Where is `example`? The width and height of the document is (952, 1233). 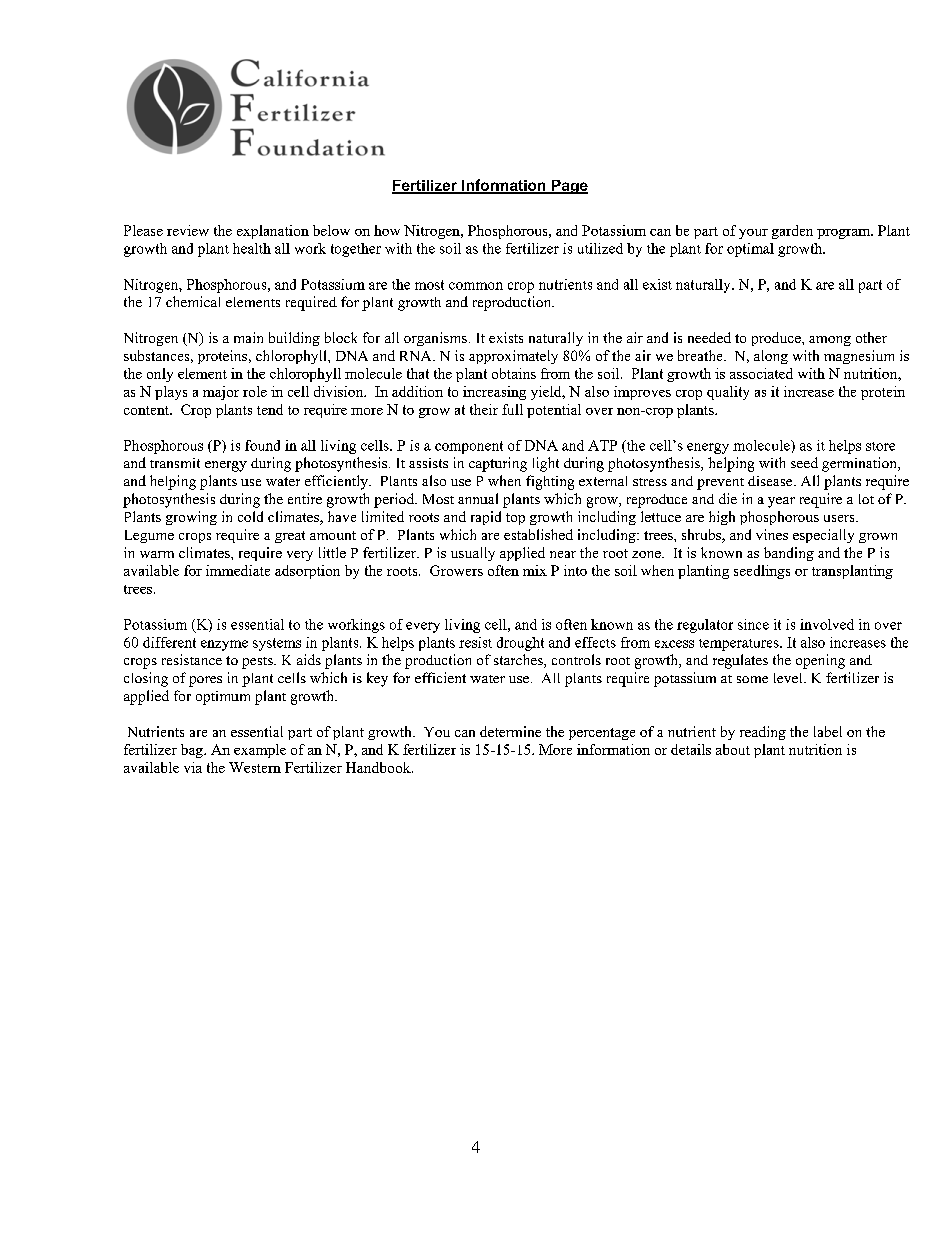
example is located at coordinates (260, 751).
